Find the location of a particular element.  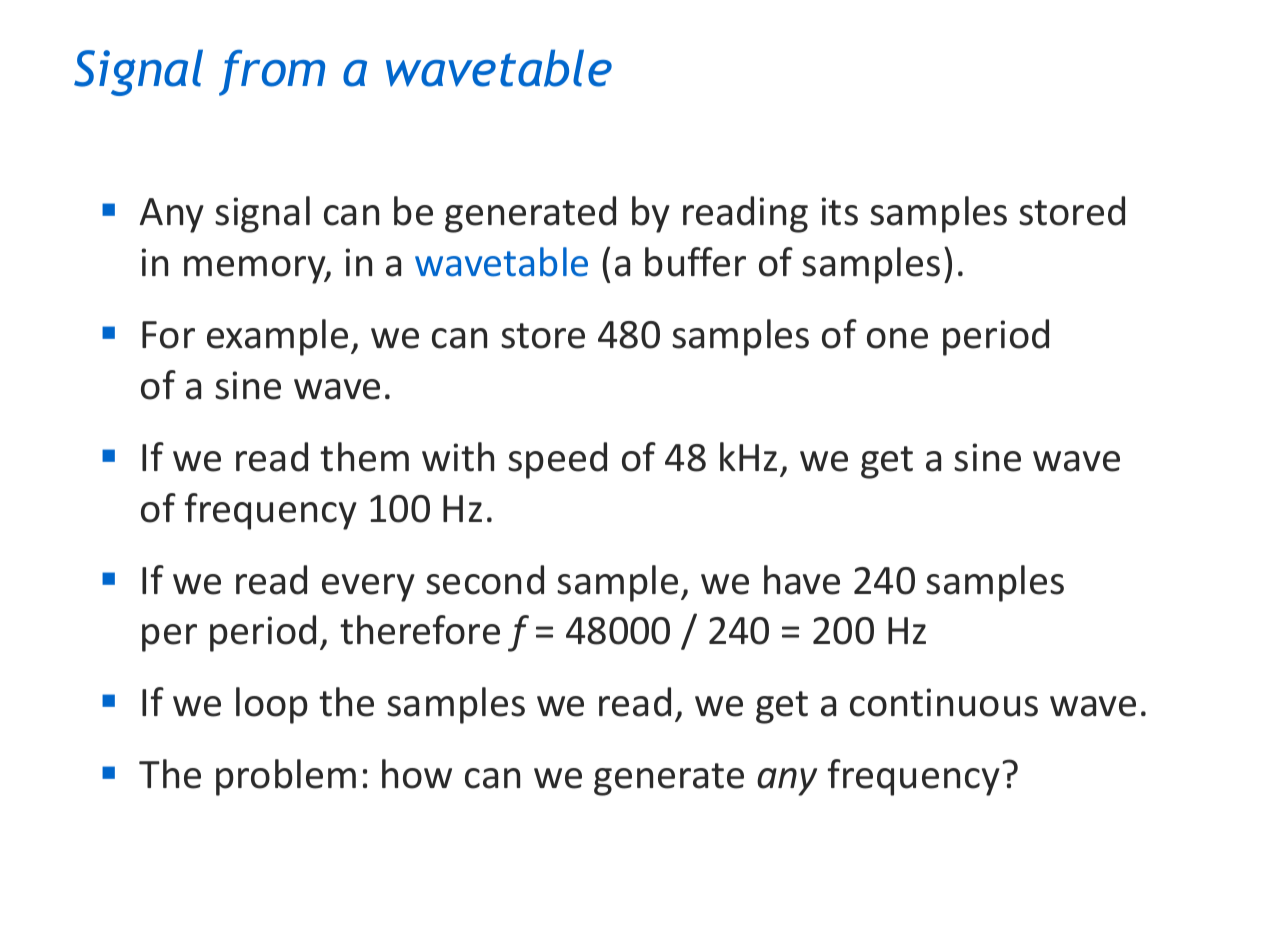

speed is located at coordinates (557, 460).
